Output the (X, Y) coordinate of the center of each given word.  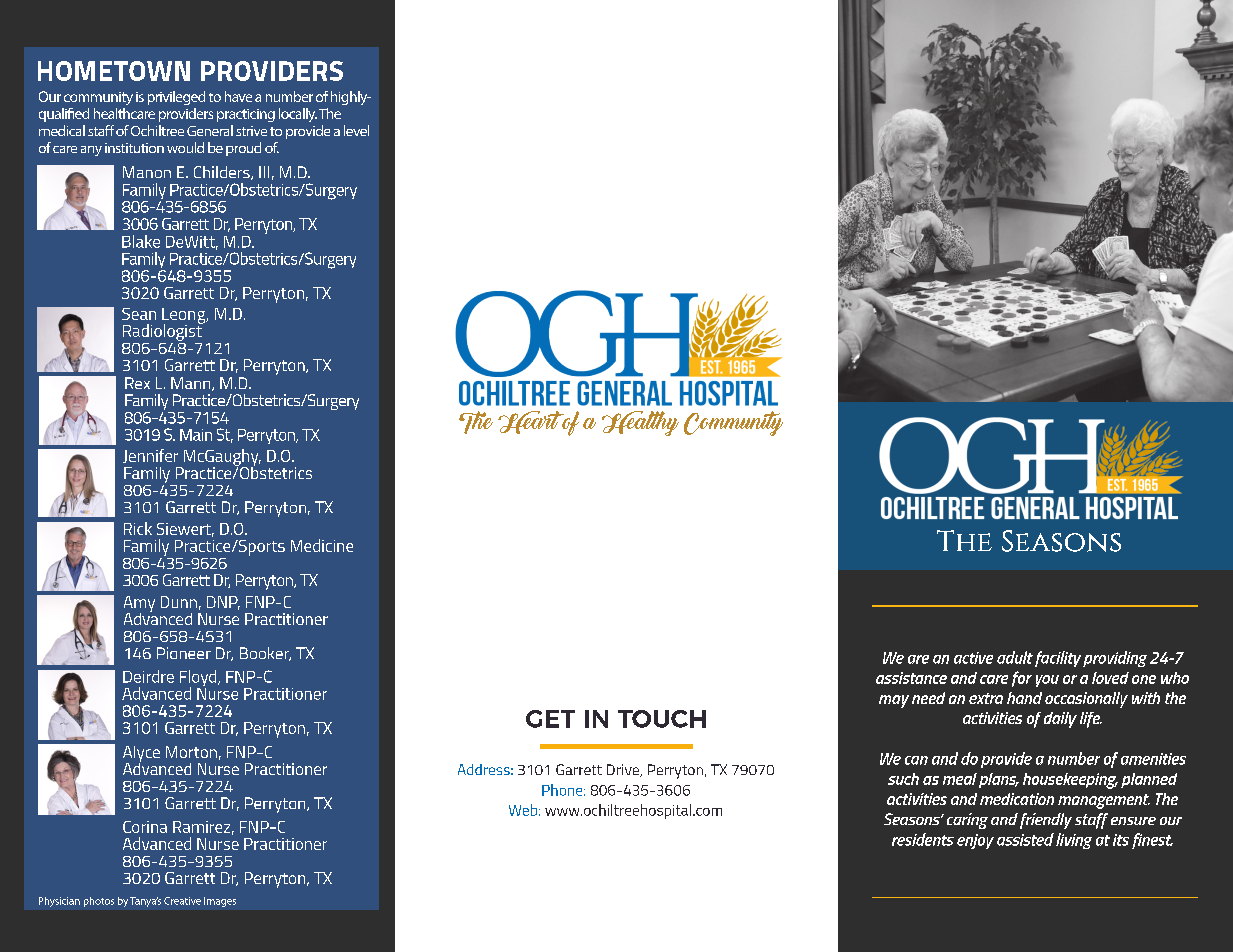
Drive (624, 770)
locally (298, 115)
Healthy (640, 423)
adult (1015, 657)
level (356, 130)
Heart (532, 422)
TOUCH (662, 719)
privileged (176, 98)
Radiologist (163, 331)
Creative (182, 901)
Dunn (179, 602)
